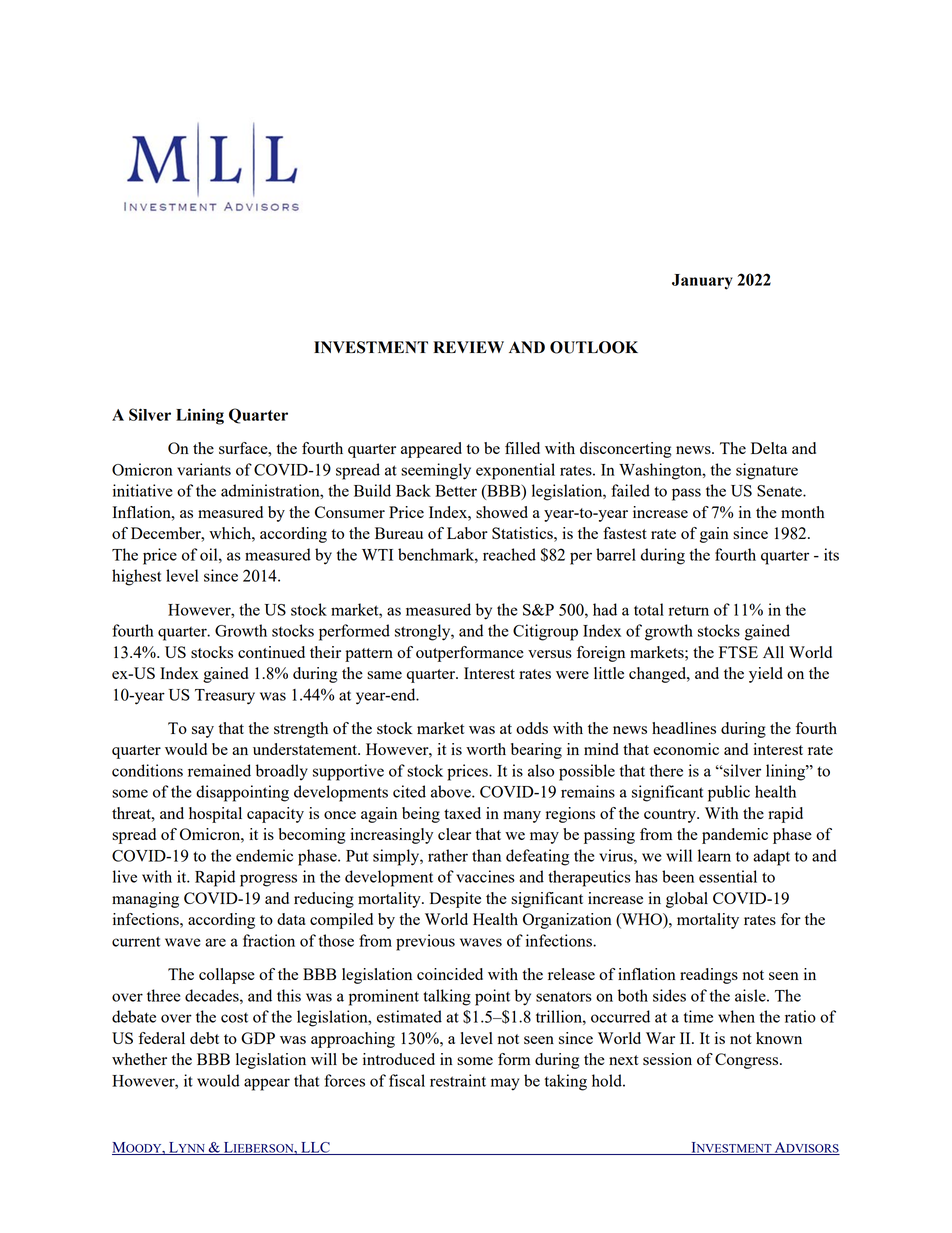 The image size is (952, 1233). What do you see at coordinates (455, 900) in the screenshot?
I see `Despite` at bounding box center [455, 900].
